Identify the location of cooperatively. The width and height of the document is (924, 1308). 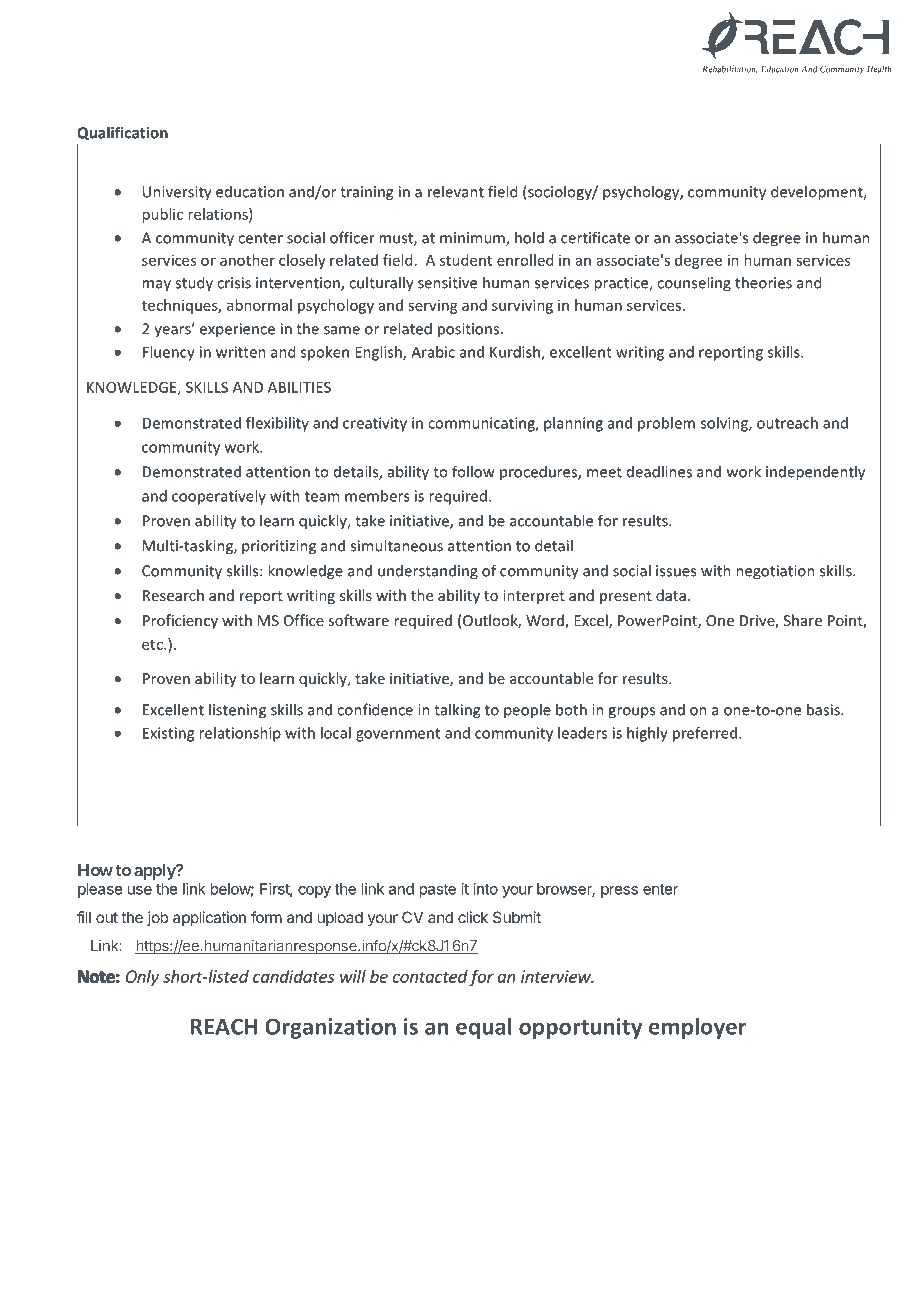
(219, 497).
